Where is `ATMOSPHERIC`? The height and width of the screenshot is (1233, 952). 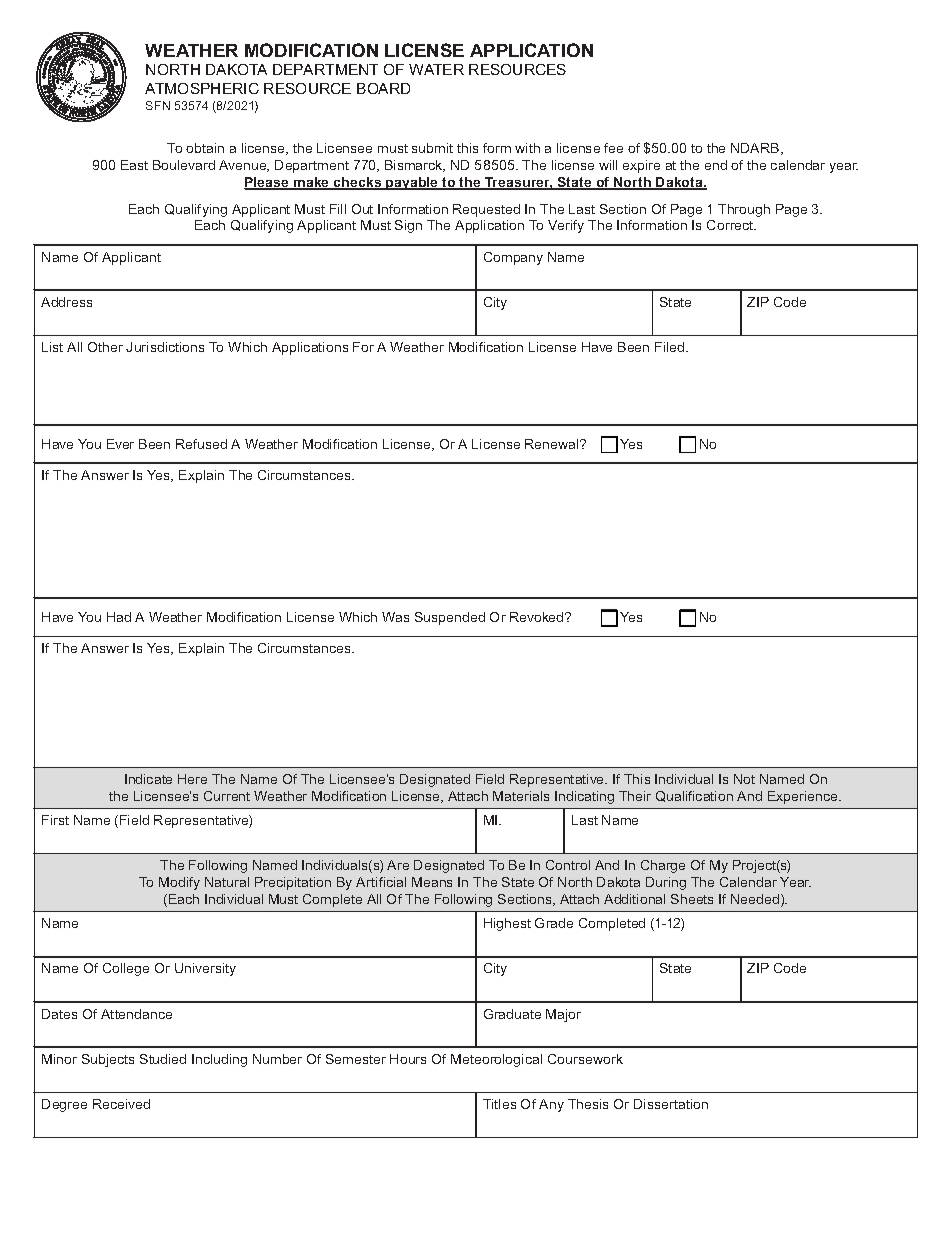 ATMOSPHERIC is located at coordinates (202, 88).
